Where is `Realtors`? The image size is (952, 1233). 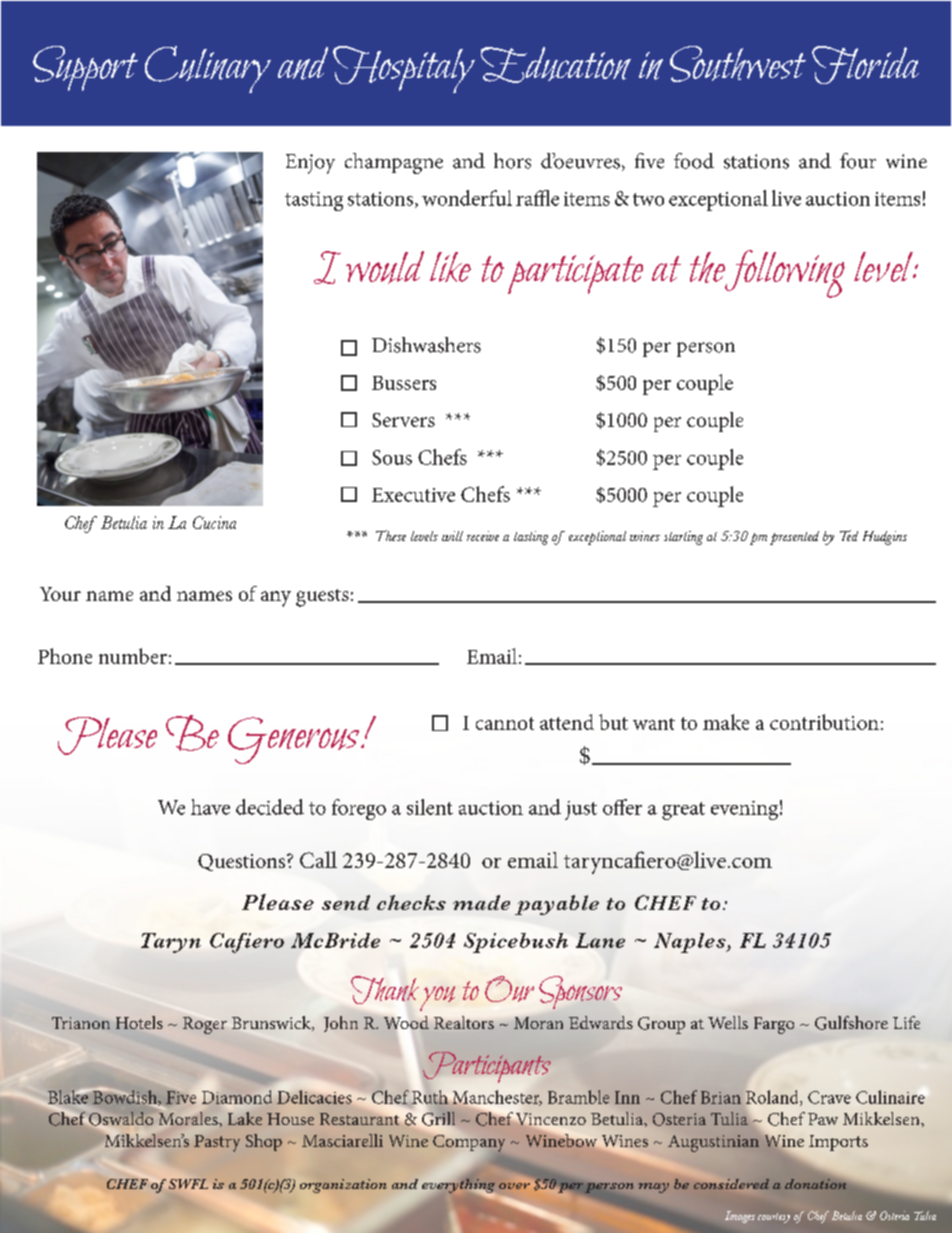 Realtors is located at coordinates (464, 1022).
